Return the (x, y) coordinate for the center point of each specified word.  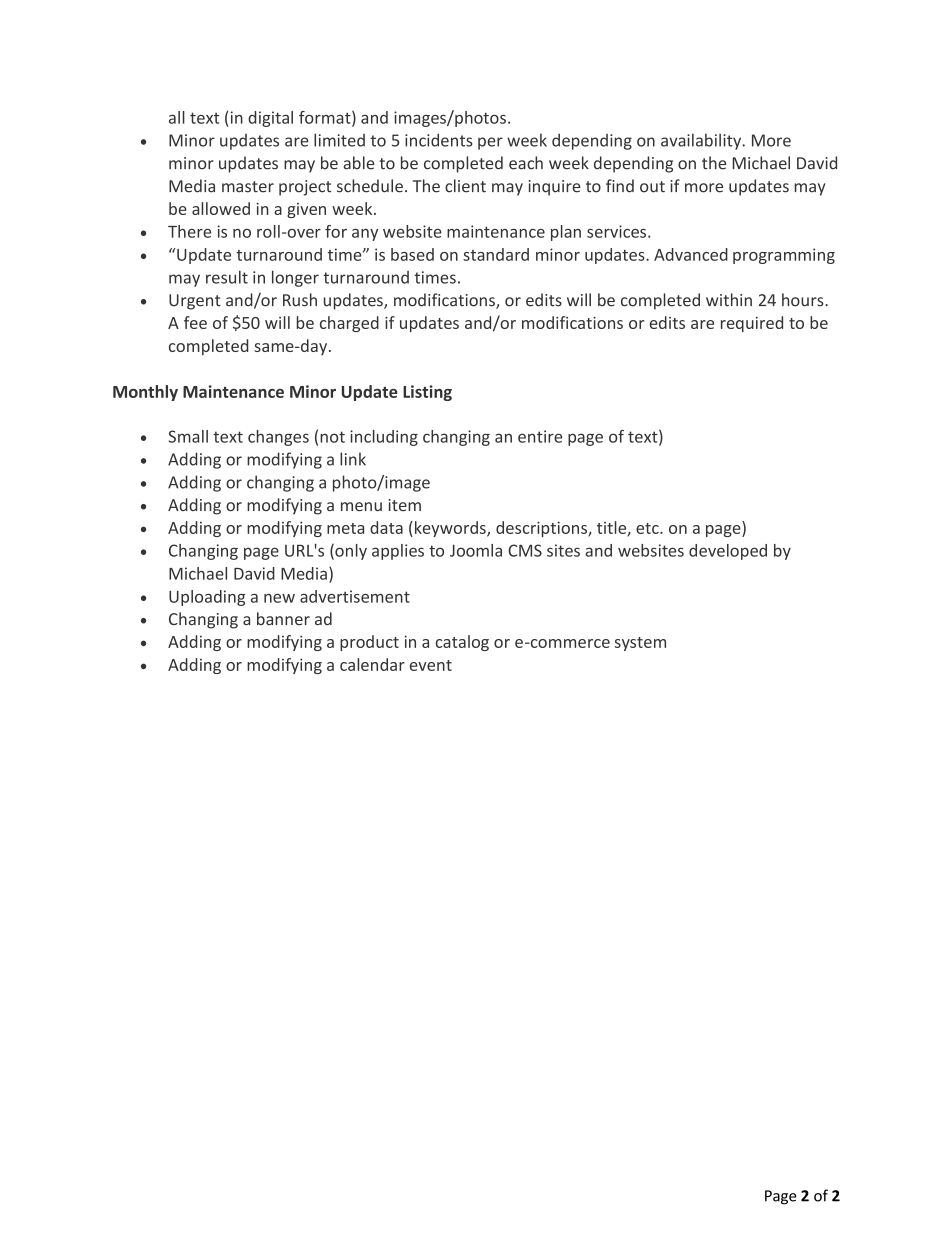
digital (270, 119)
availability (702, 141)
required (752, 324)
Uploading (207, 598)
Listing (427, 393)
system (640, 644)
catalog (462, 643)
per (490, 143)
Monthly (145, 393)
